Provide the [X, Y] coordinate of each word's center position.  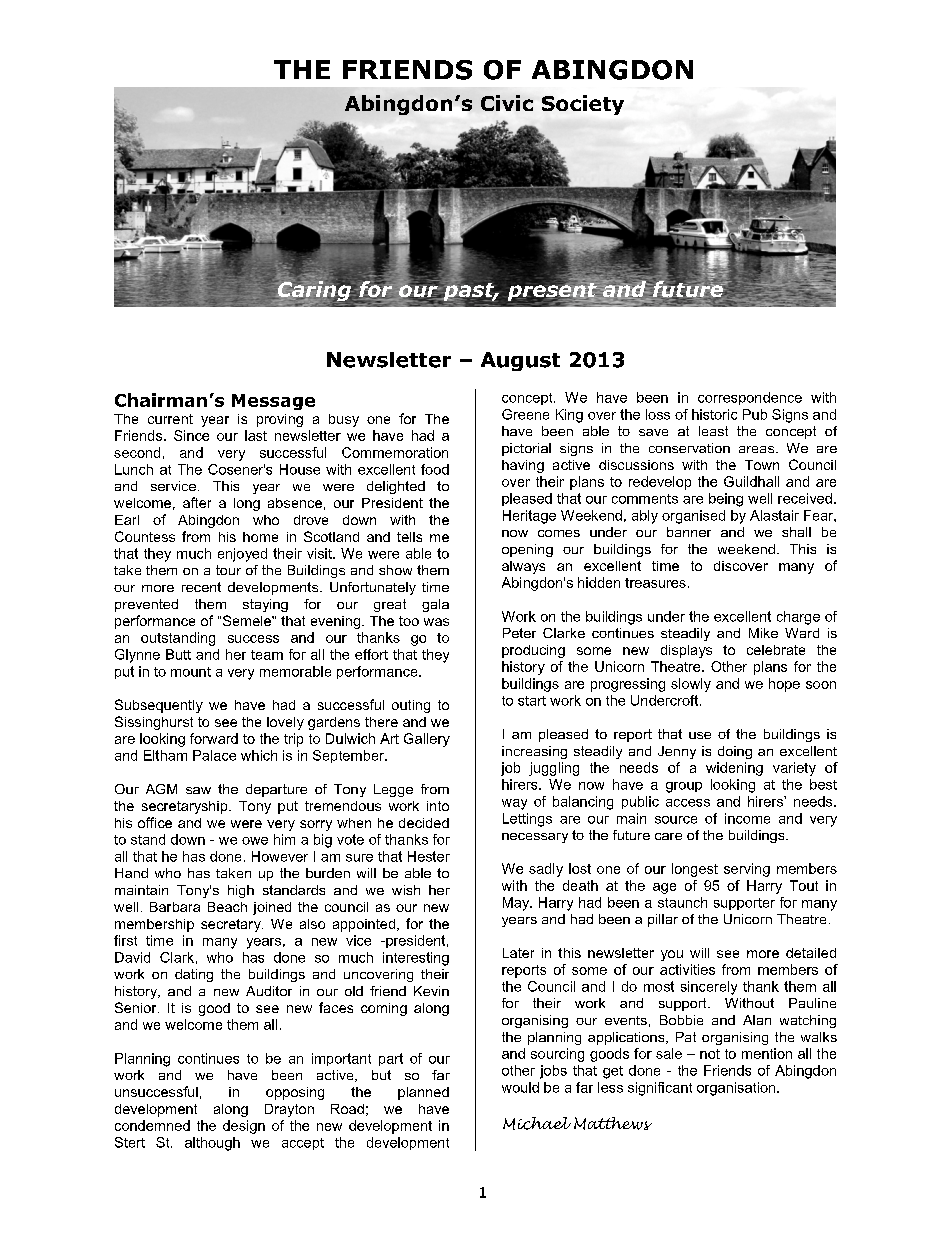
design [244, 1127]
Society [583, 105]
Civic [507, 103]
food [435, 469]
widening [734, 769]
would [520, 1087]
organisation [737, 1089]
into [438, 806]
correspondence [750, 398]
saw [198, 790]
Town [762, 465]
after [197, 502]
